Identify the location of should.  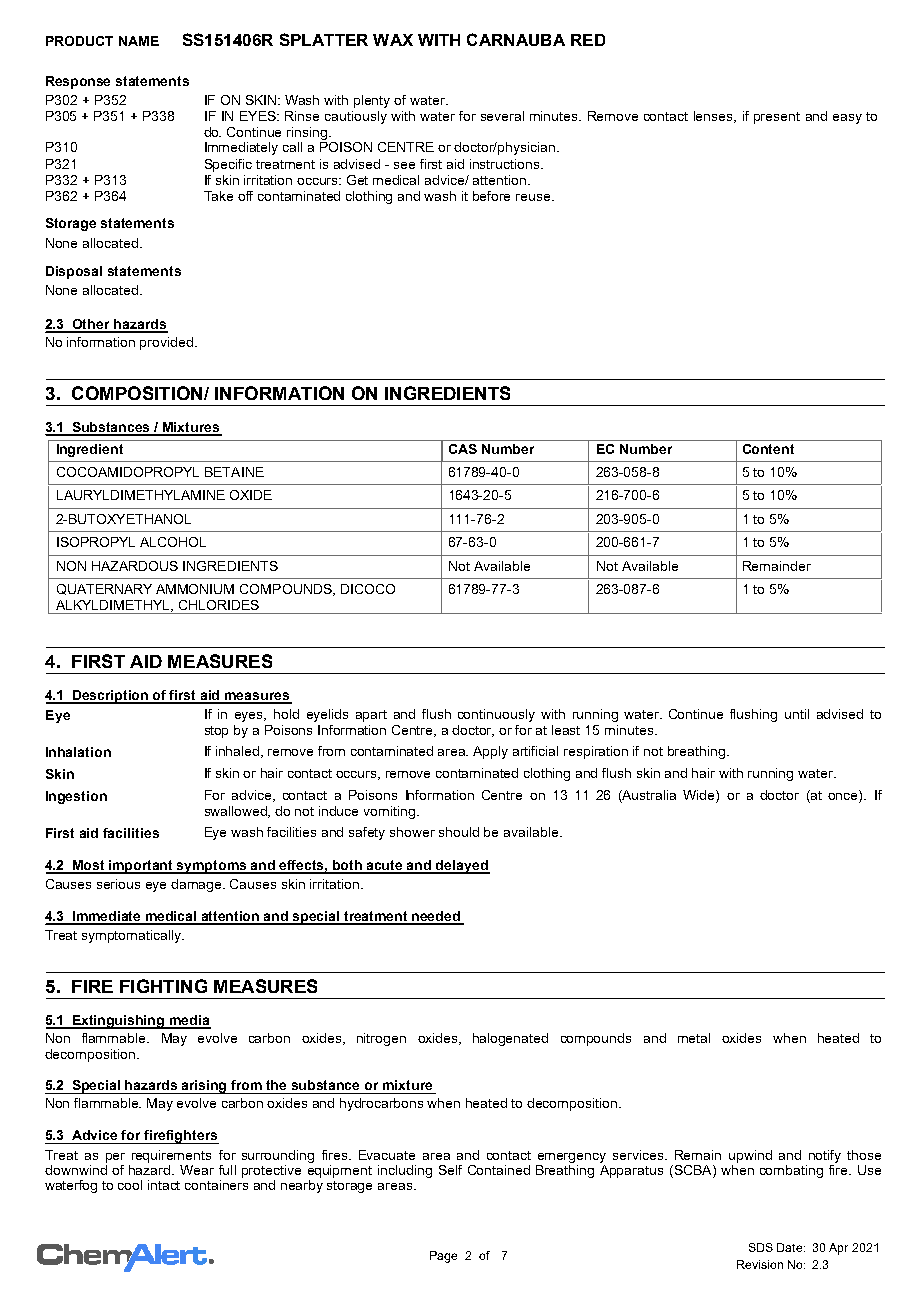
(459, 832).
